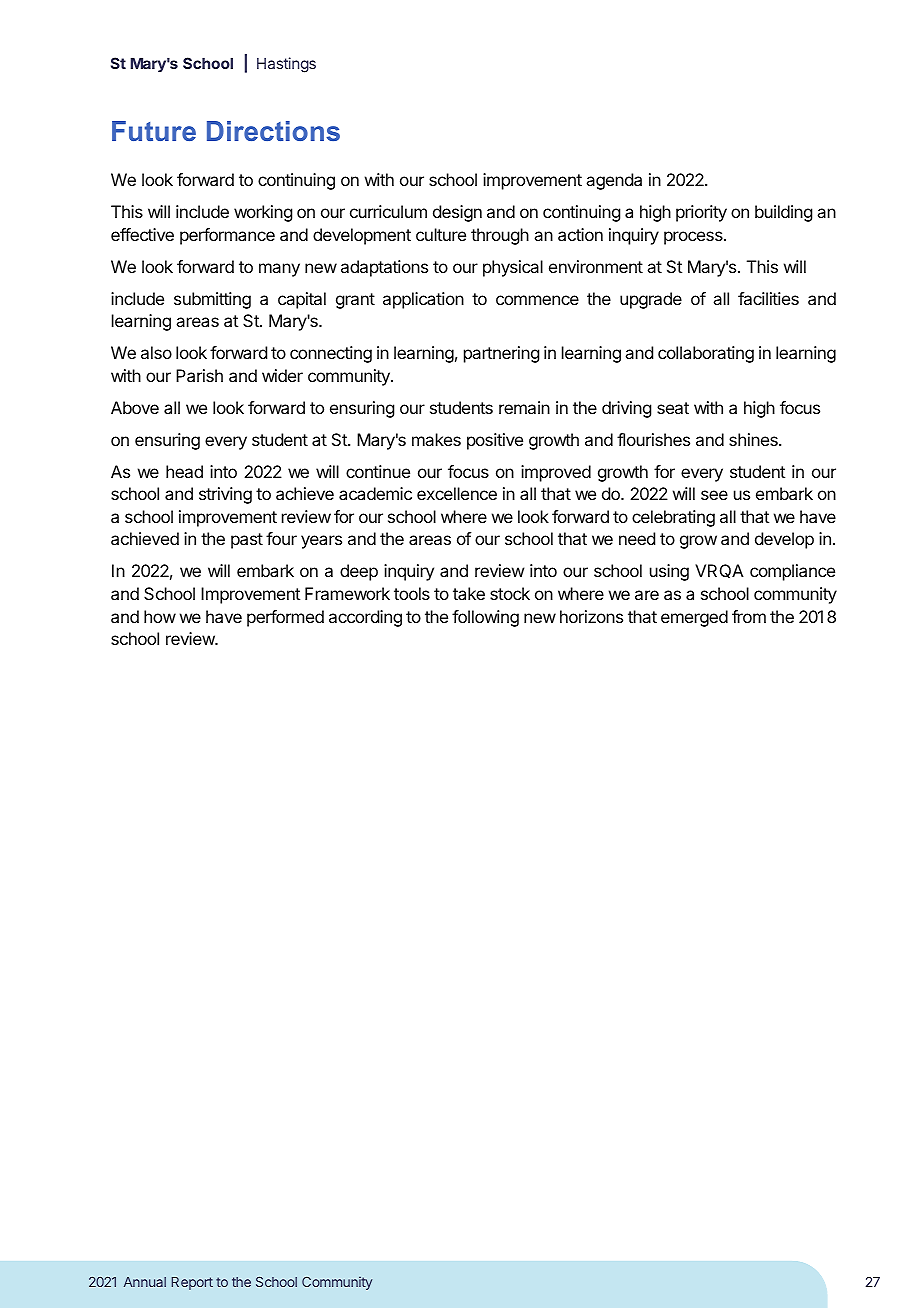 This document has height=1308, width=924. I want to click on priority, so click(701, 213).
